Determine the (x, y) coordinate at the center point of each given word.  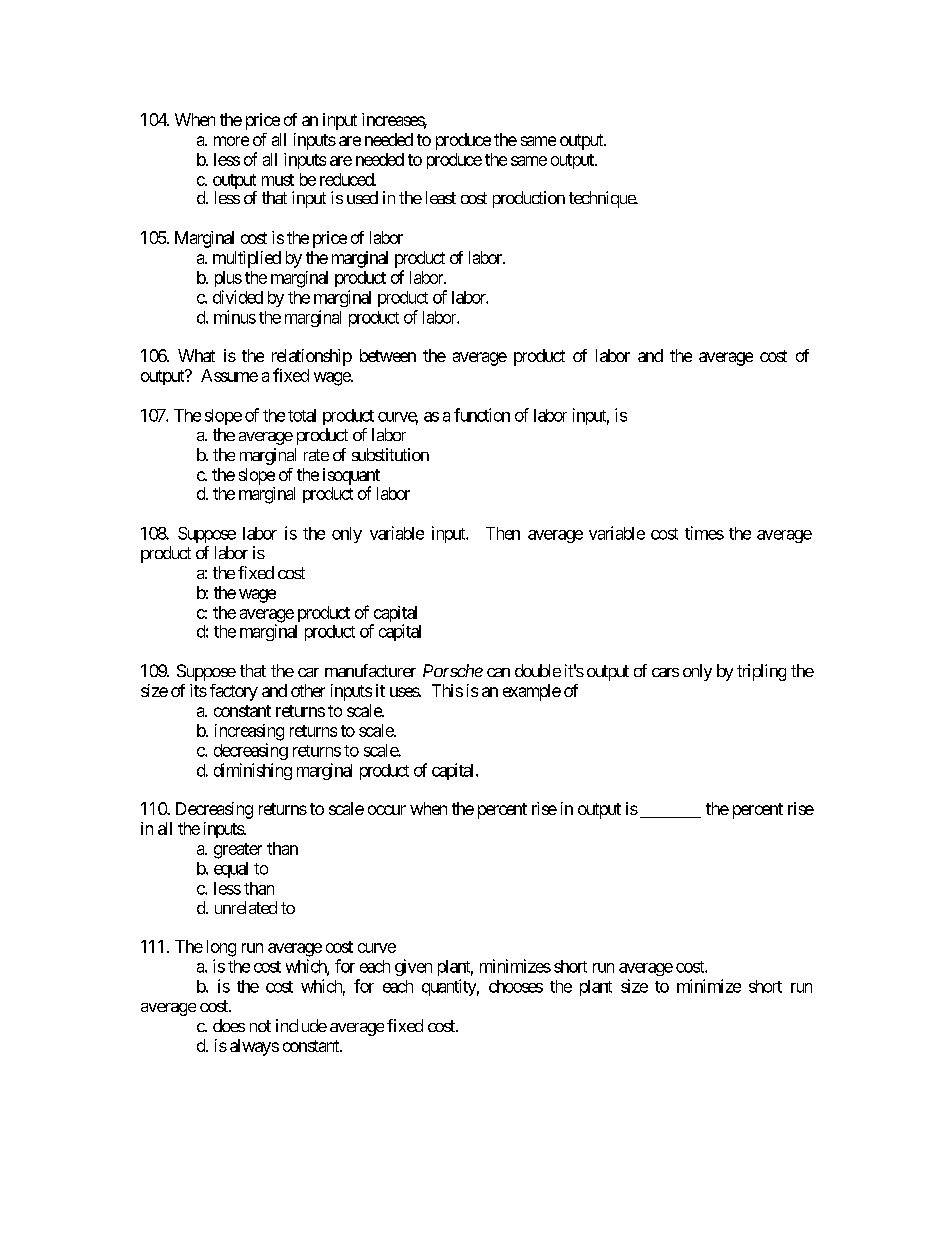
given (413, 967)
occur (387, 810)
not (260, 1026)
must (278, 180)
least (441, 197)
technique (603, 199)
